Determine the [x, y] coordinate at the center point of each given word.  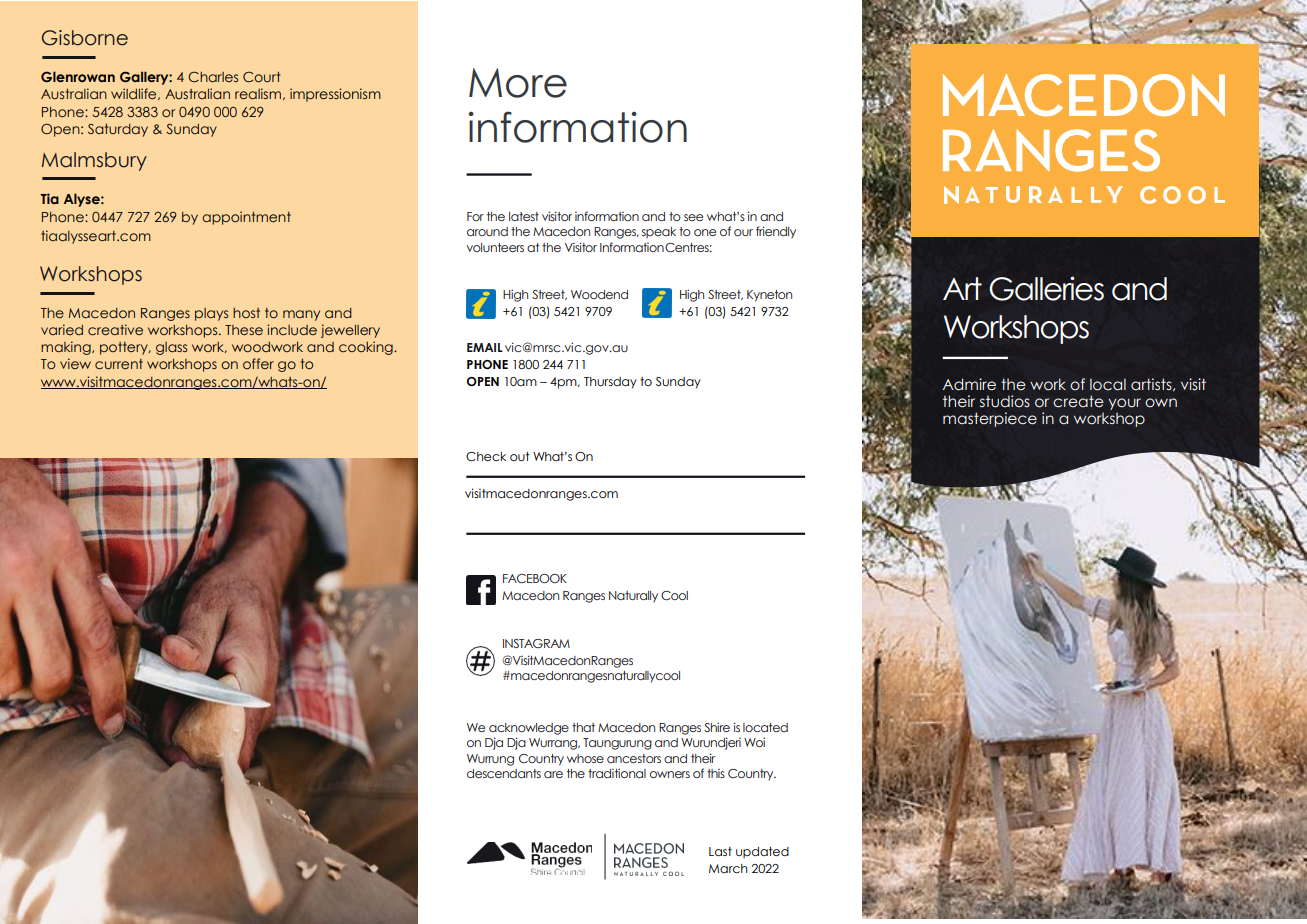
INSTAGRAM [536, 643]
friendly [776, 232]
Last [720, 851]
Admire [969, 384]
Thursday [610, 383]
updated [762, 852]
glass [171, 348]
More [518, 83]
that [583, 727]
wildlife [135, 94]
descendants [504, 773]
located [765, 727]
